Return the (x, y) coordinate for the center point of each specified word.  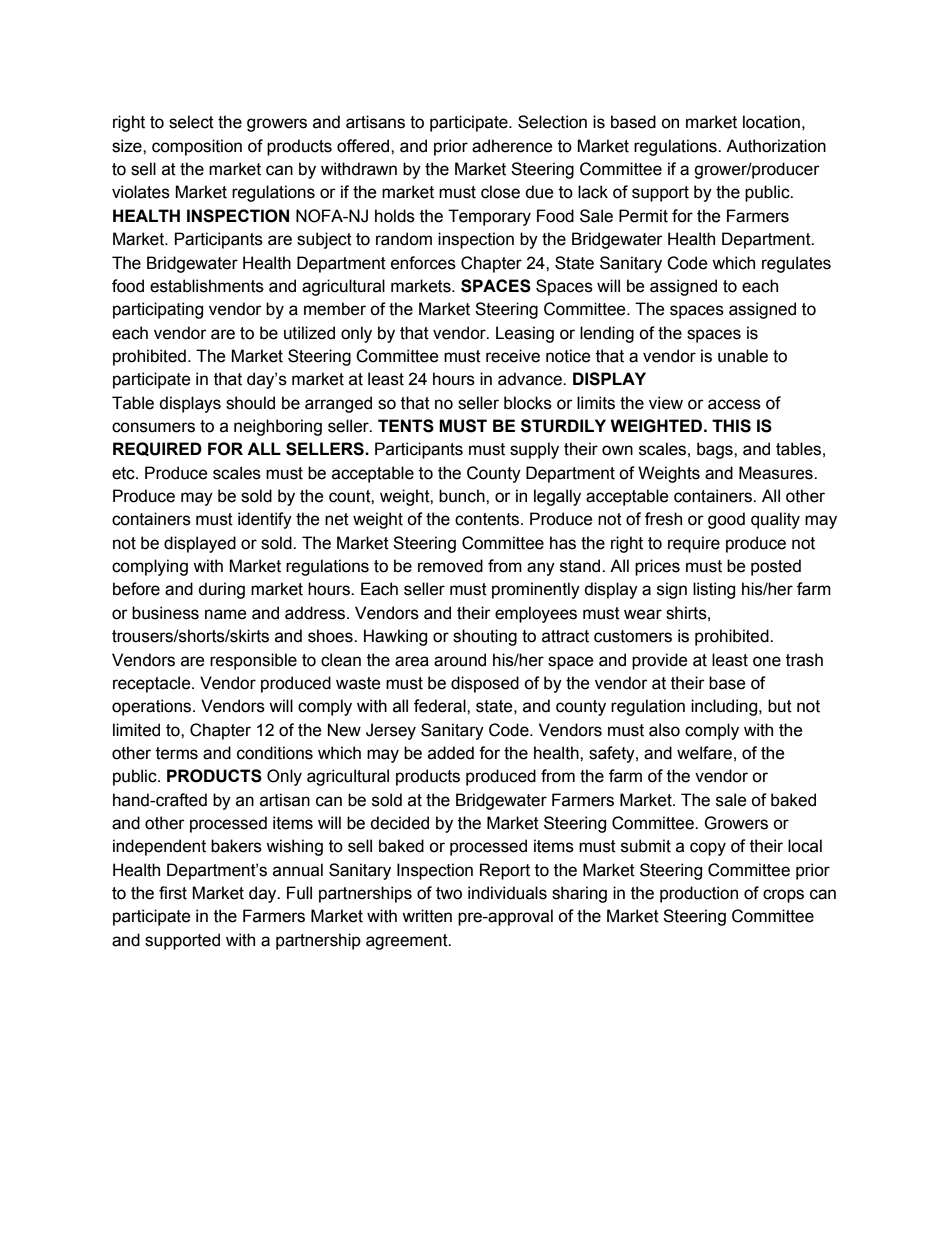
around (460, 660)
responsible (253, 661)
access (734, 404)
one (767, 661)
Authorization (776, 146)
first (173, 893)
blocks (528, 403)
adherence (512, 146)
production (699, 894)
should (250, 403)
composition (197, 147)
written (427, 916)
